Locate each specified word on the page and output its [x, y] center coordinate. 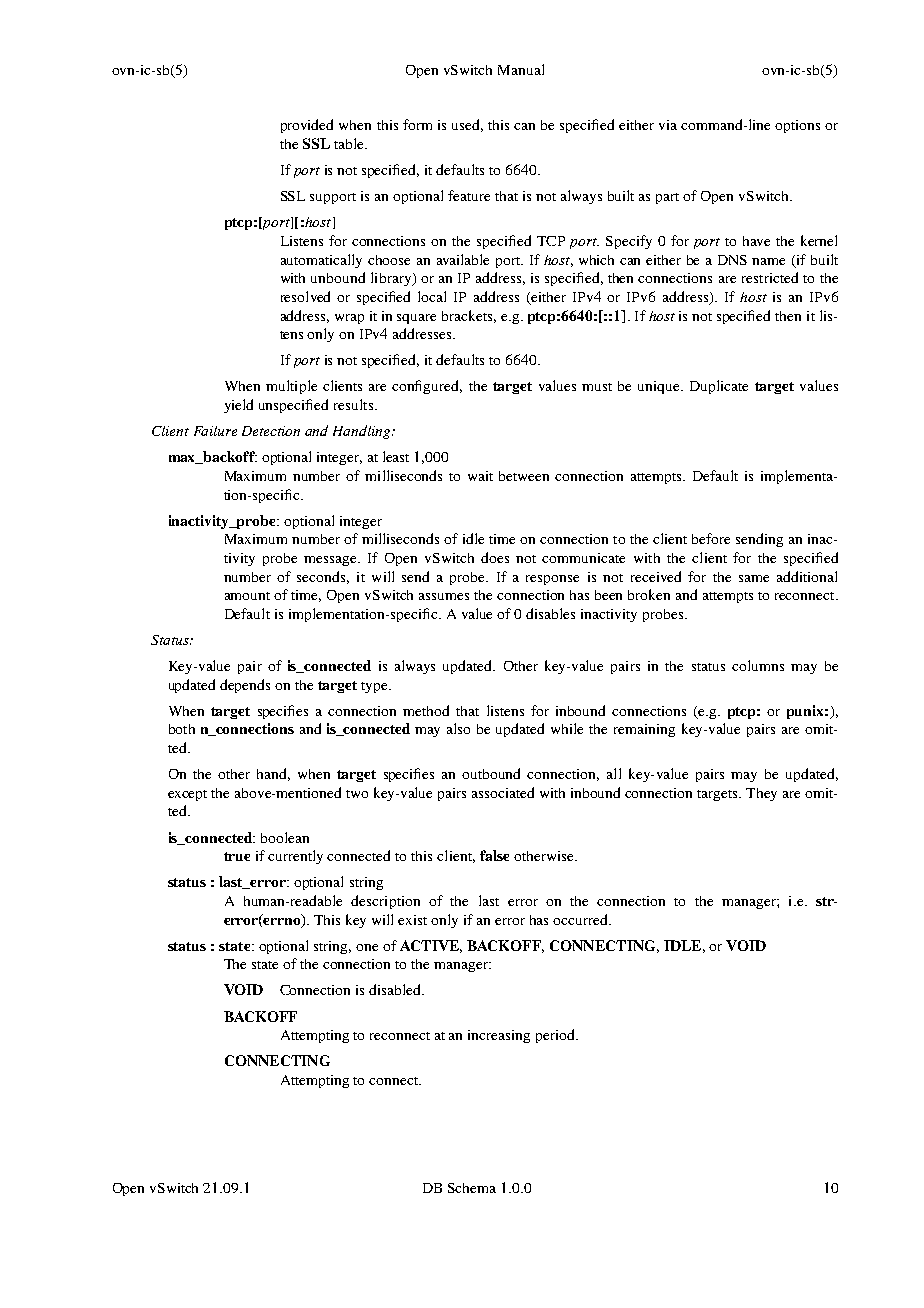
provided [307, 126]
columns [758, 665]
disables [550, 613]
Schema [472, 1188]
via [668, 125]
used [467, 125]
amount [247, 596]
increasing [499, 1036]
